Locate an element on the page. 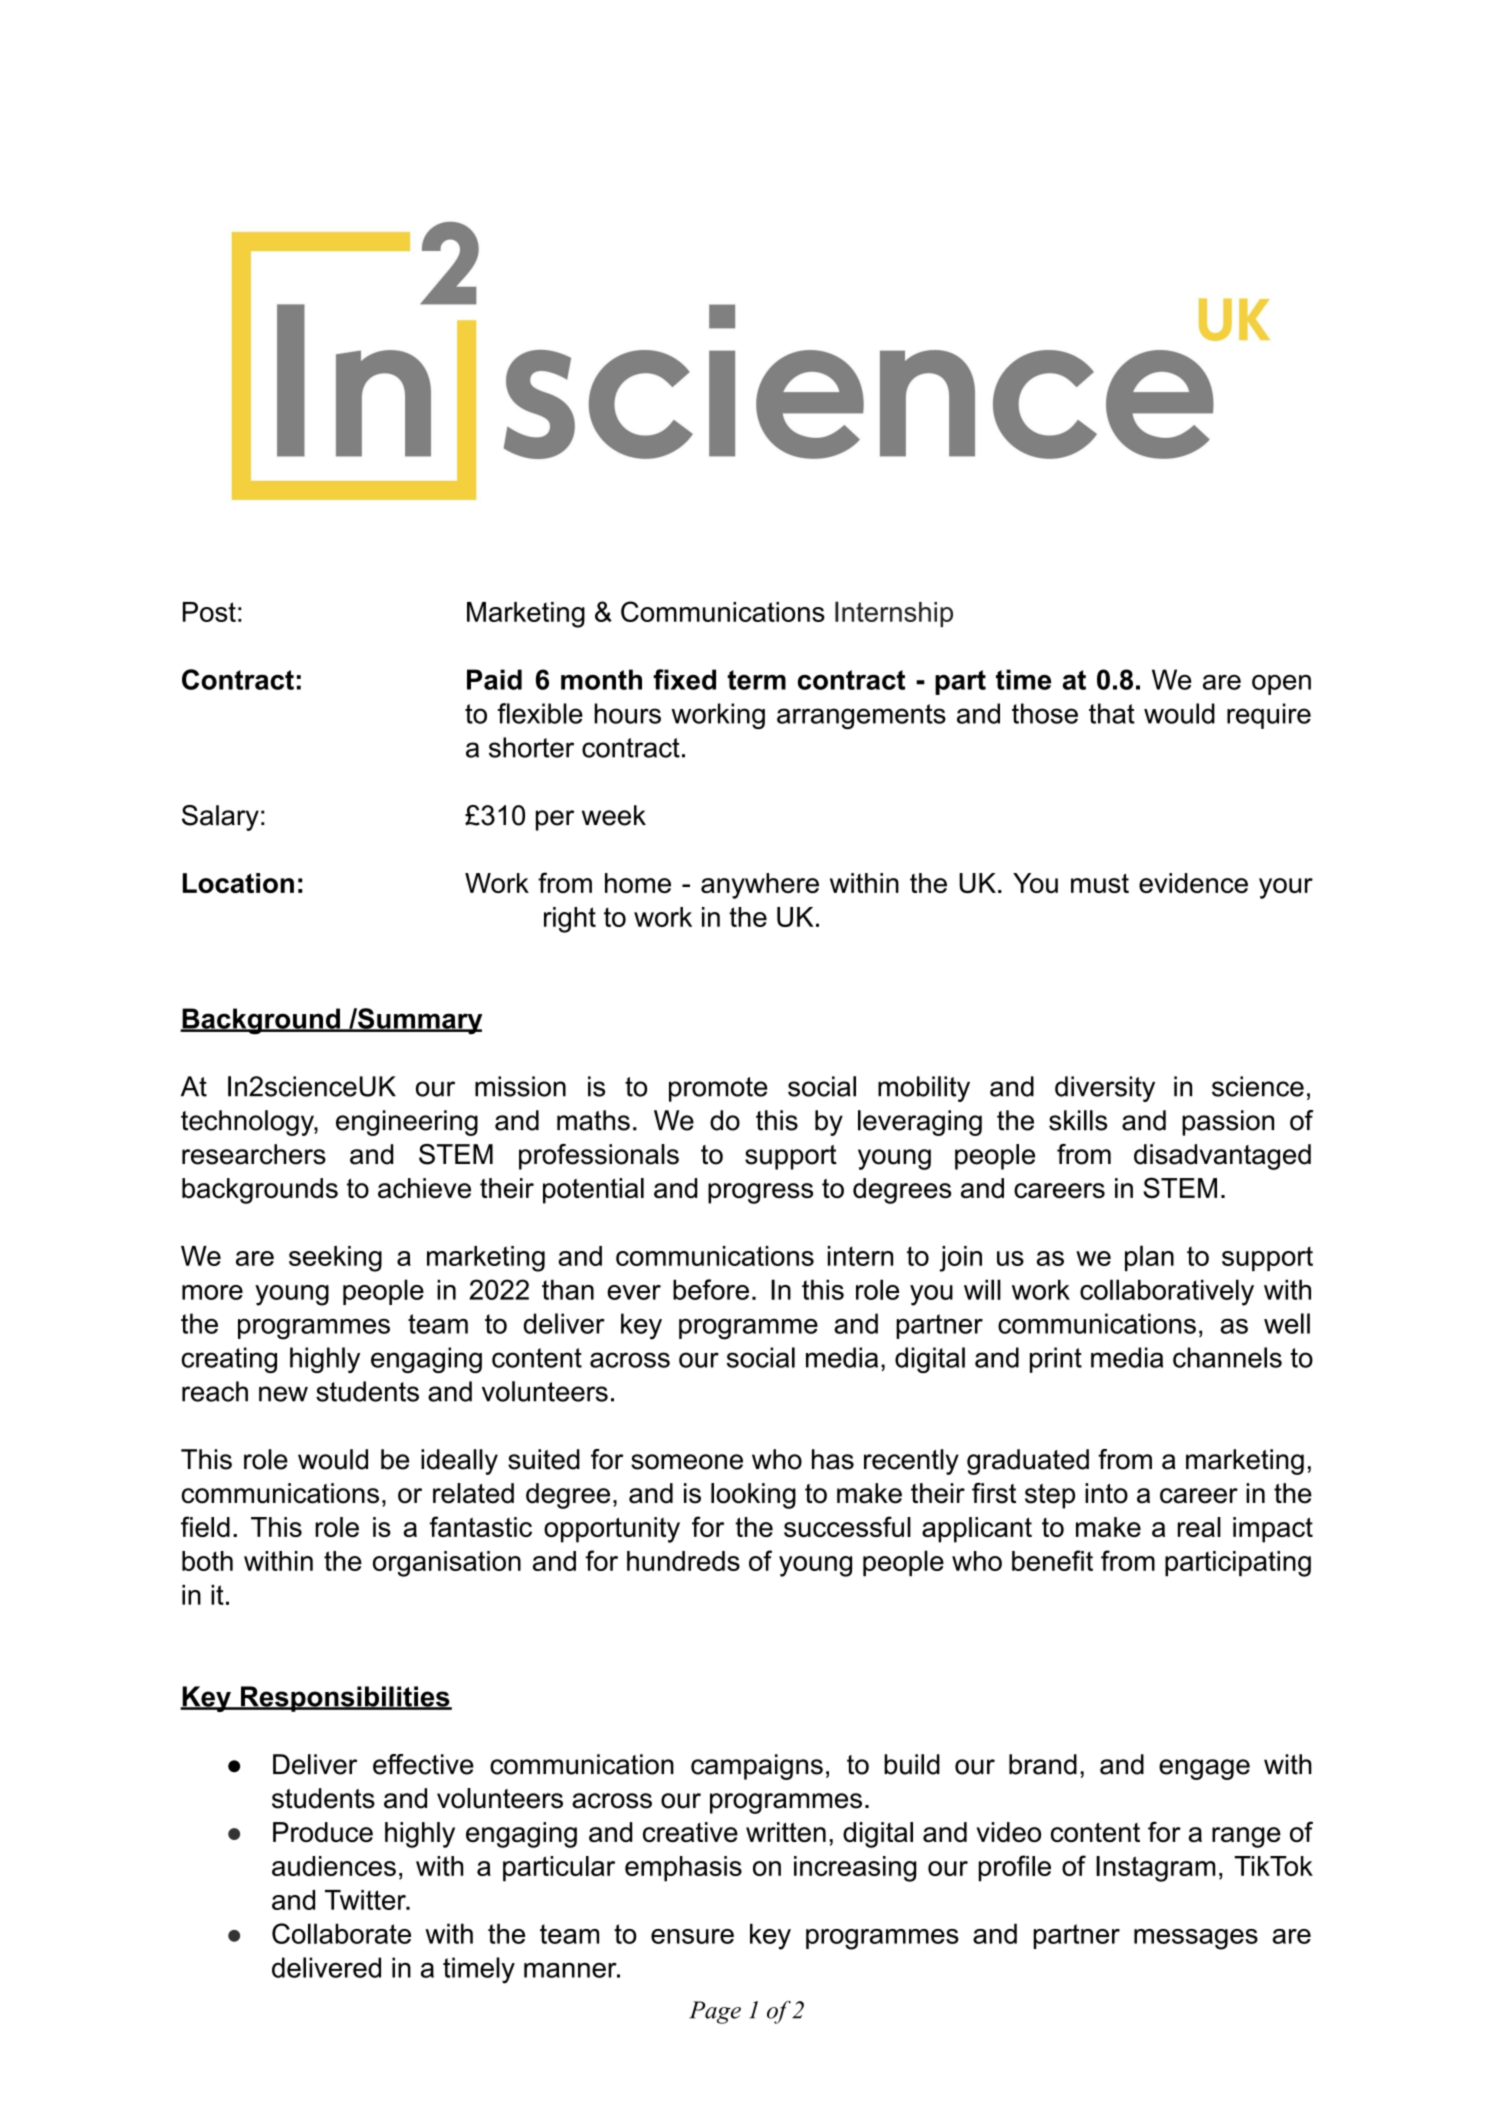 The height and width of the page is (2114, 1496). Responsibilities is located at coordinates (345, 1699).
